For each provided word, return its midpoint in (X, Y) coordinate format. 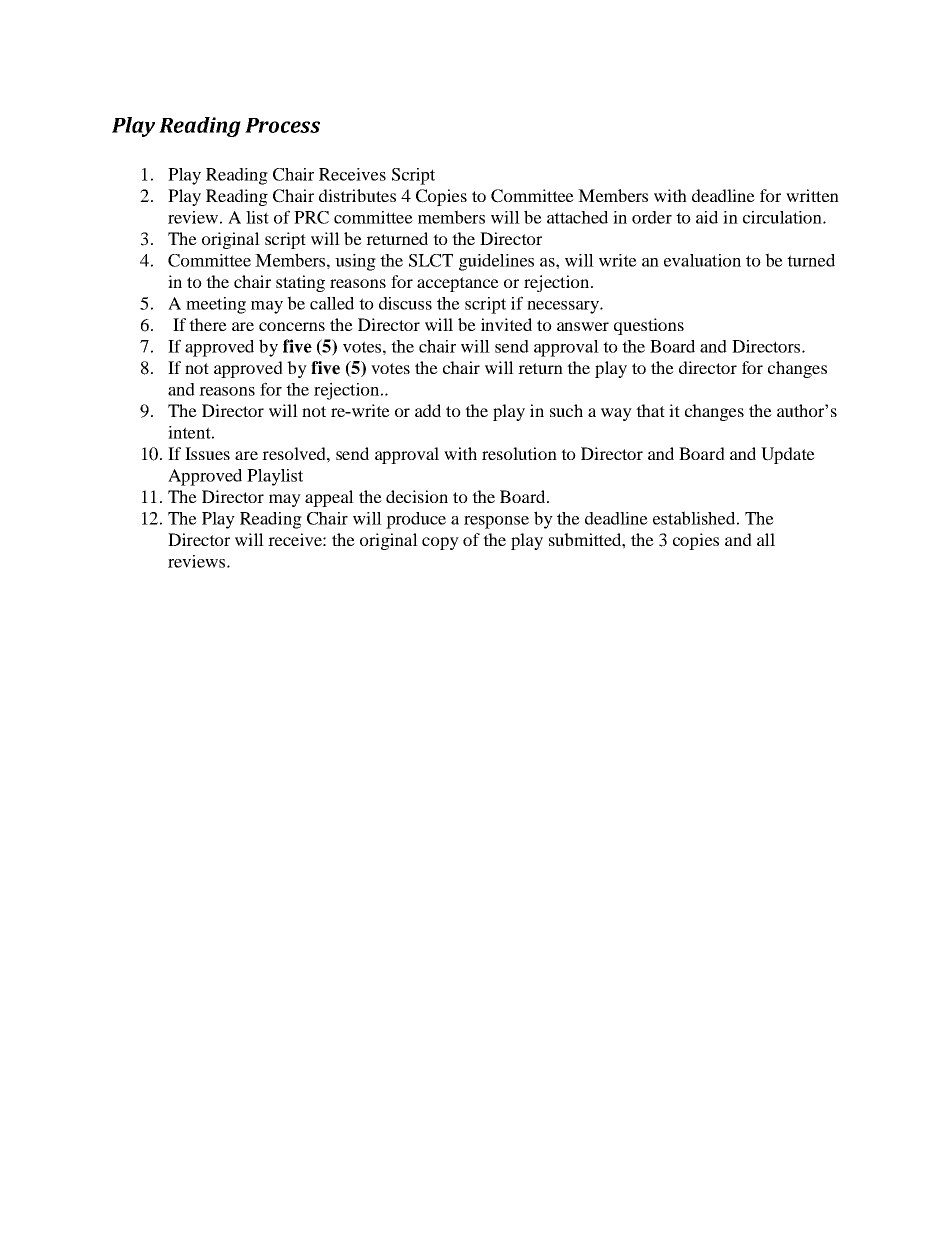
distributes (357, 195)
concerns (292, 326)
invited (506, 324)
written (812, 195)
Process (282, 125)
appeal (329, 498)
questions (649, 326)
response (496, 522)
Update (788, 455)
